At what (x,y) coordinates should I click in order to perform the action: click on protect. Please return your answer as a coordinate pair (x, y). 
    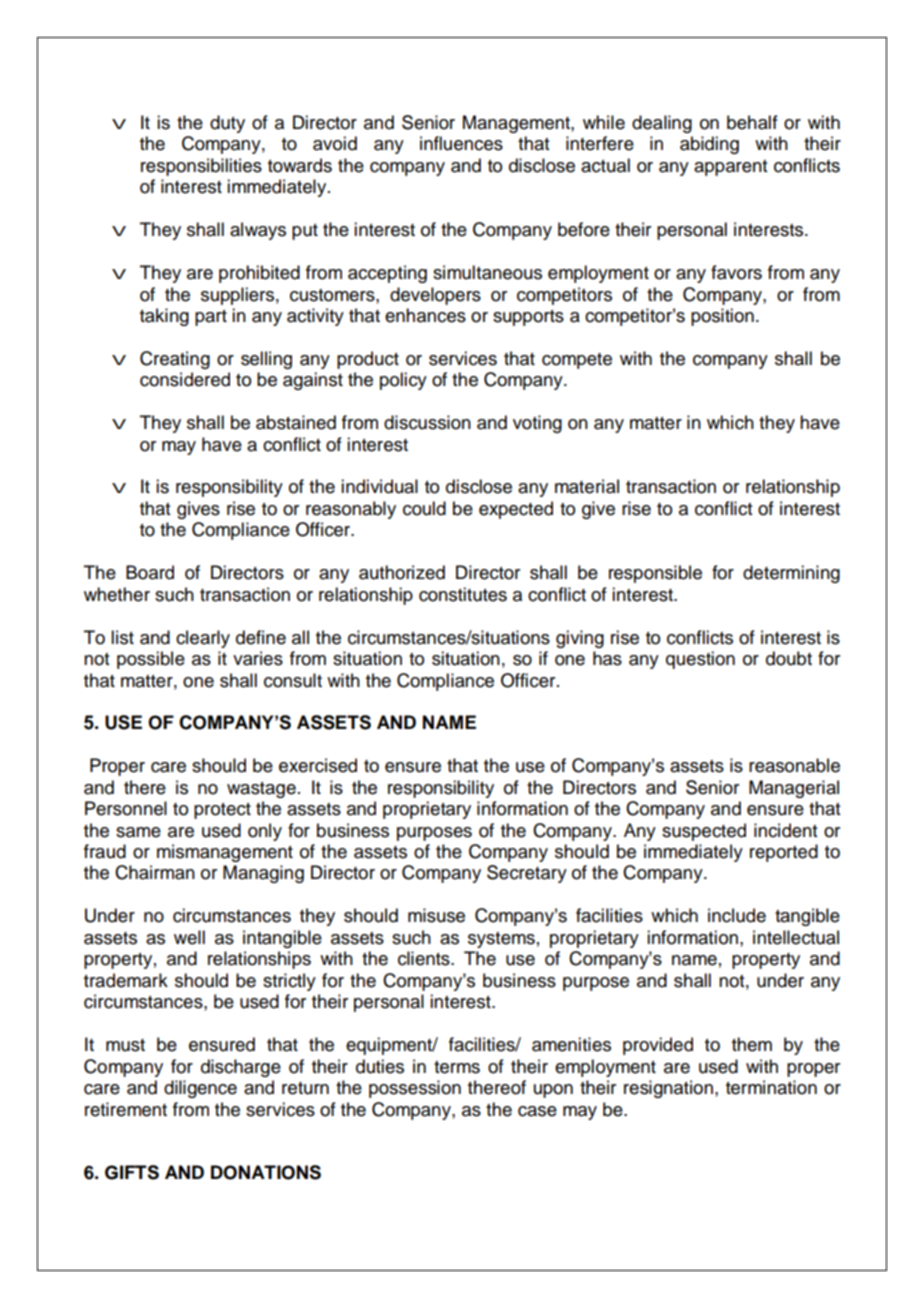
    Looking at the image, I should click on (222, 811).
